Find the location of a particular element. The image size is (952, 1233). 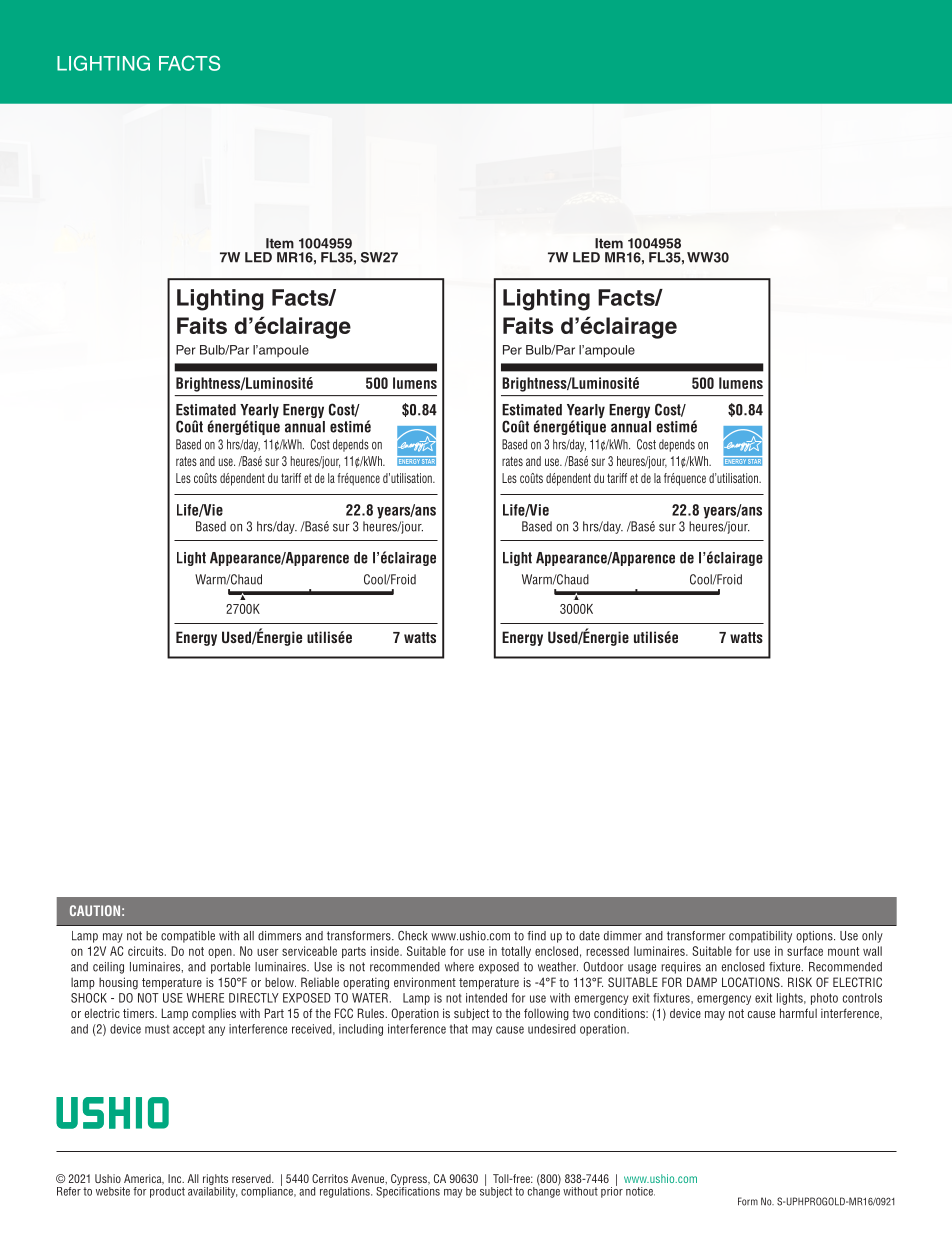

undesired is located at coordinates (552, 1029).
